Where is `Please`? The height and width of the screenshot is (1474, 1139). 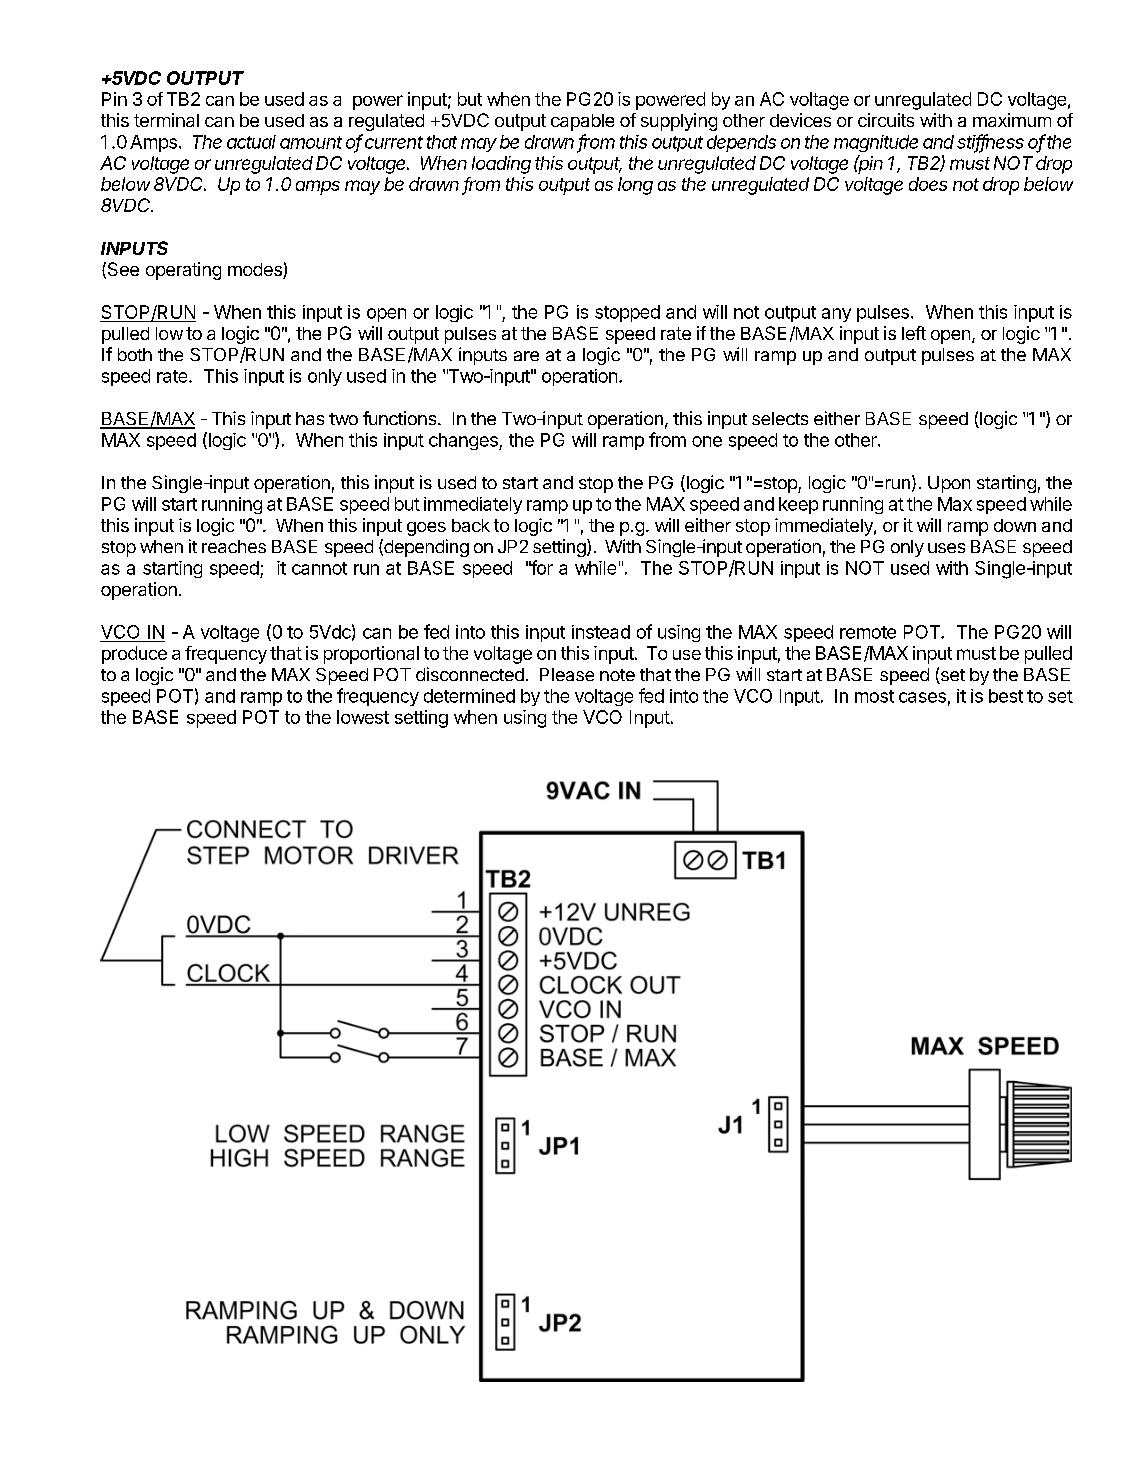 Please is located at coordinates (567, 674).
